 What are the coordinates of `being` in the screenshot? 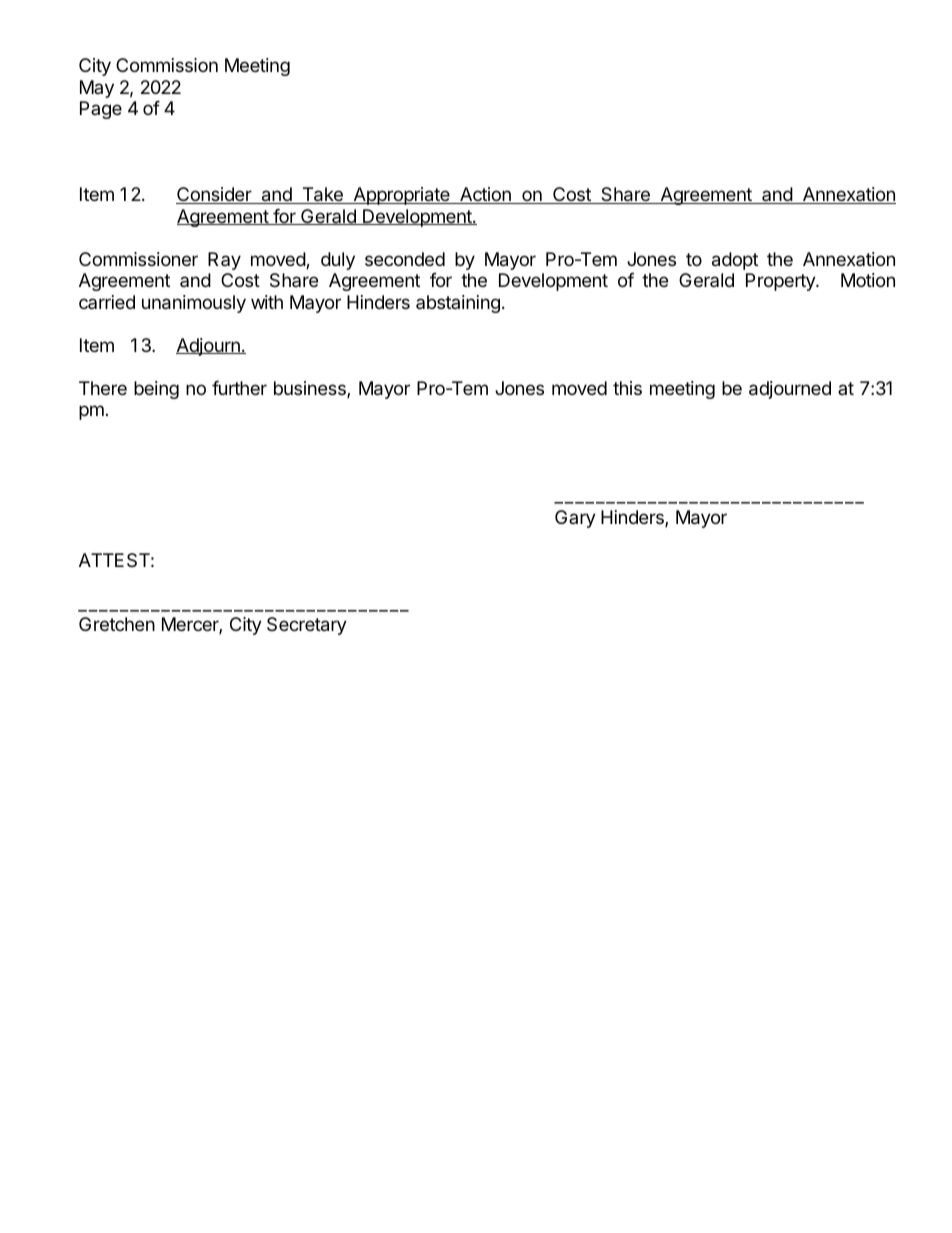 It's located at (156, 390).
